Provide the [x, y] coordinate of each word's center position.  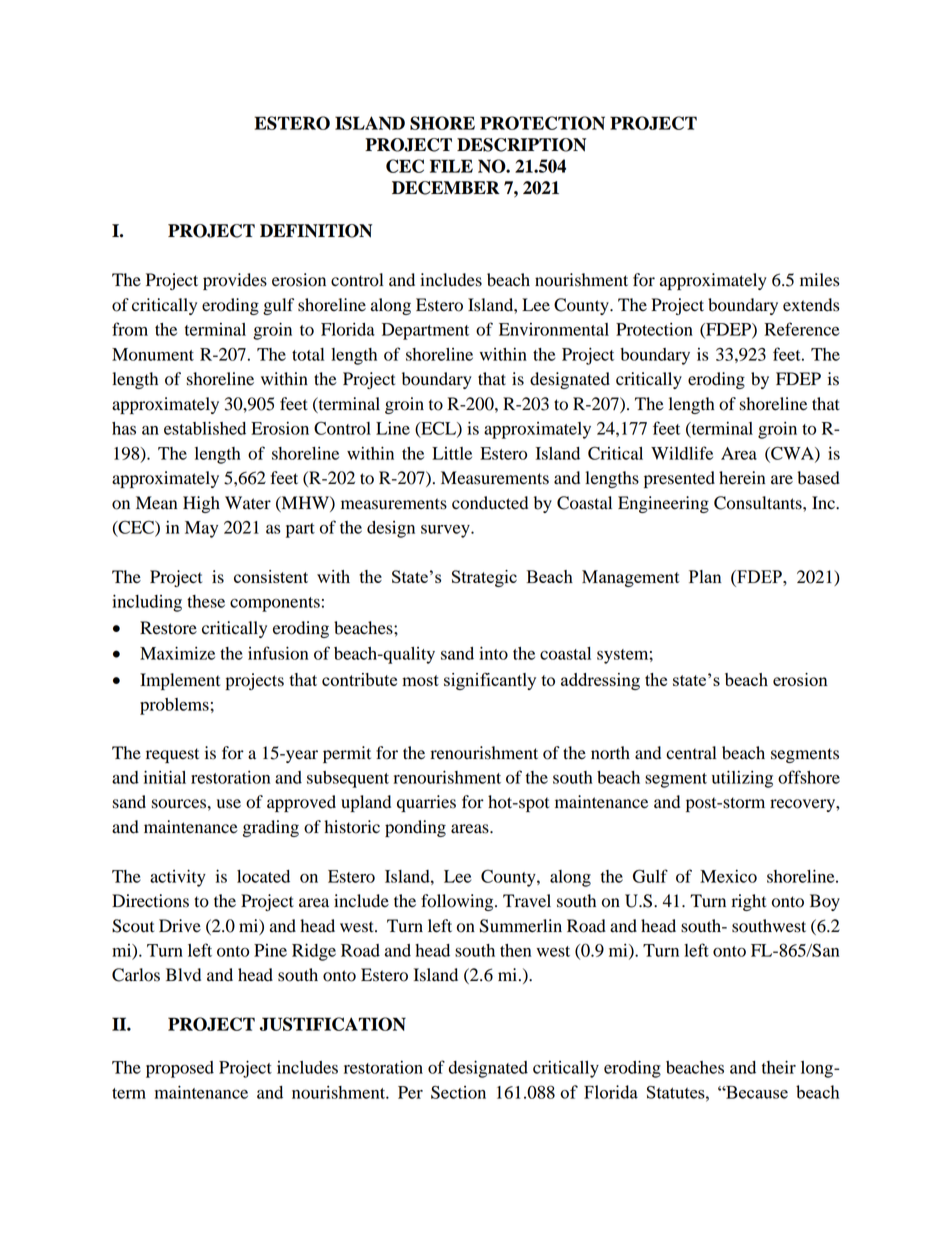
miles [819, 280]
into [493, 653]
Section [458, 1092]
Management [631, 578]
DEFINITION [316, 231]
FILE [451, 166]
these [206, 601]
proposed [180, 1069]
